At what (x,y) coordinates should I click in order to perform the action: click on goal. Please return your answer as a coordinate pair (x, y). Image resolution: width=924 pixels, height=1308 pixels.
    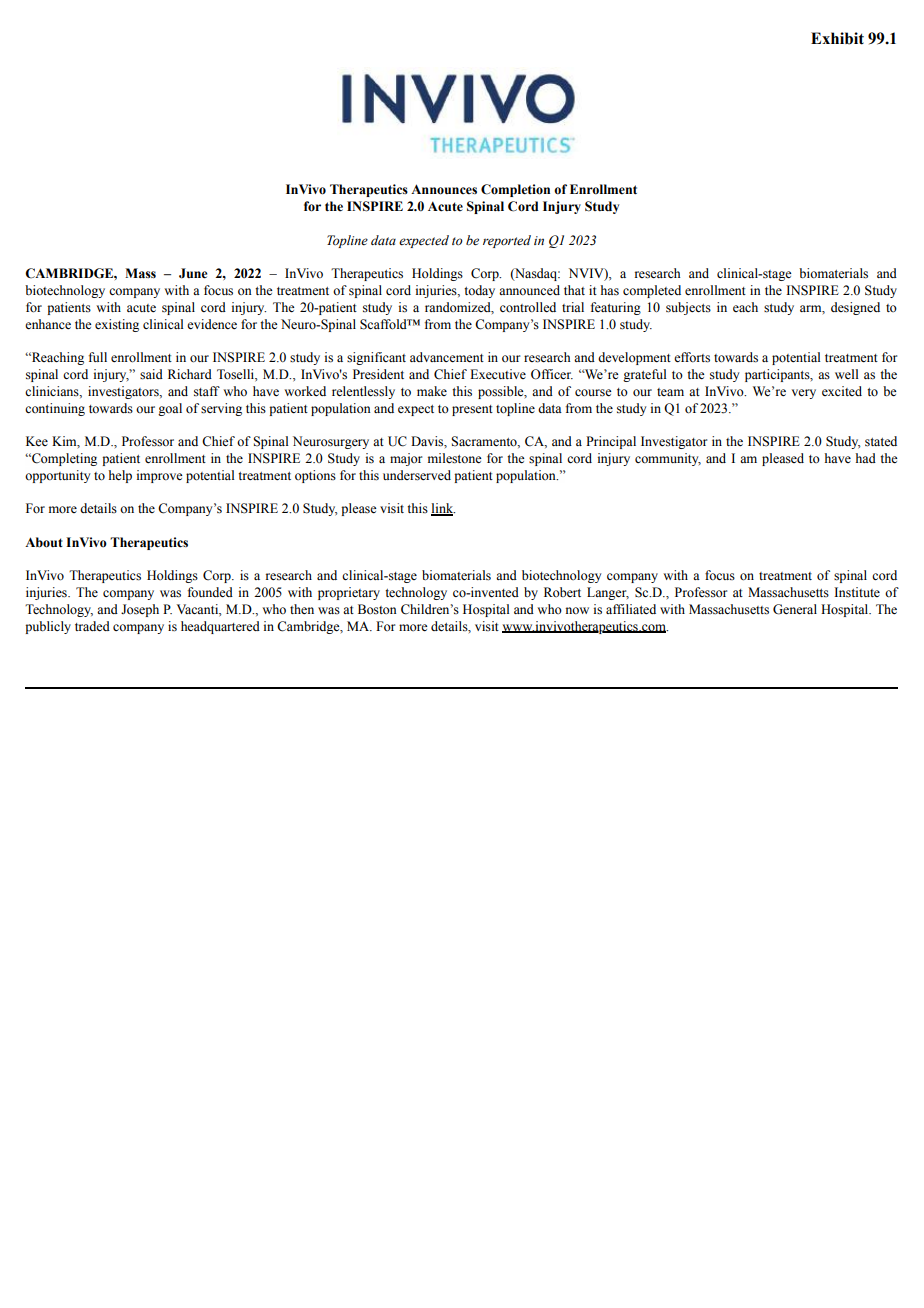
    Looking at the image, I should click on (170, 409).
